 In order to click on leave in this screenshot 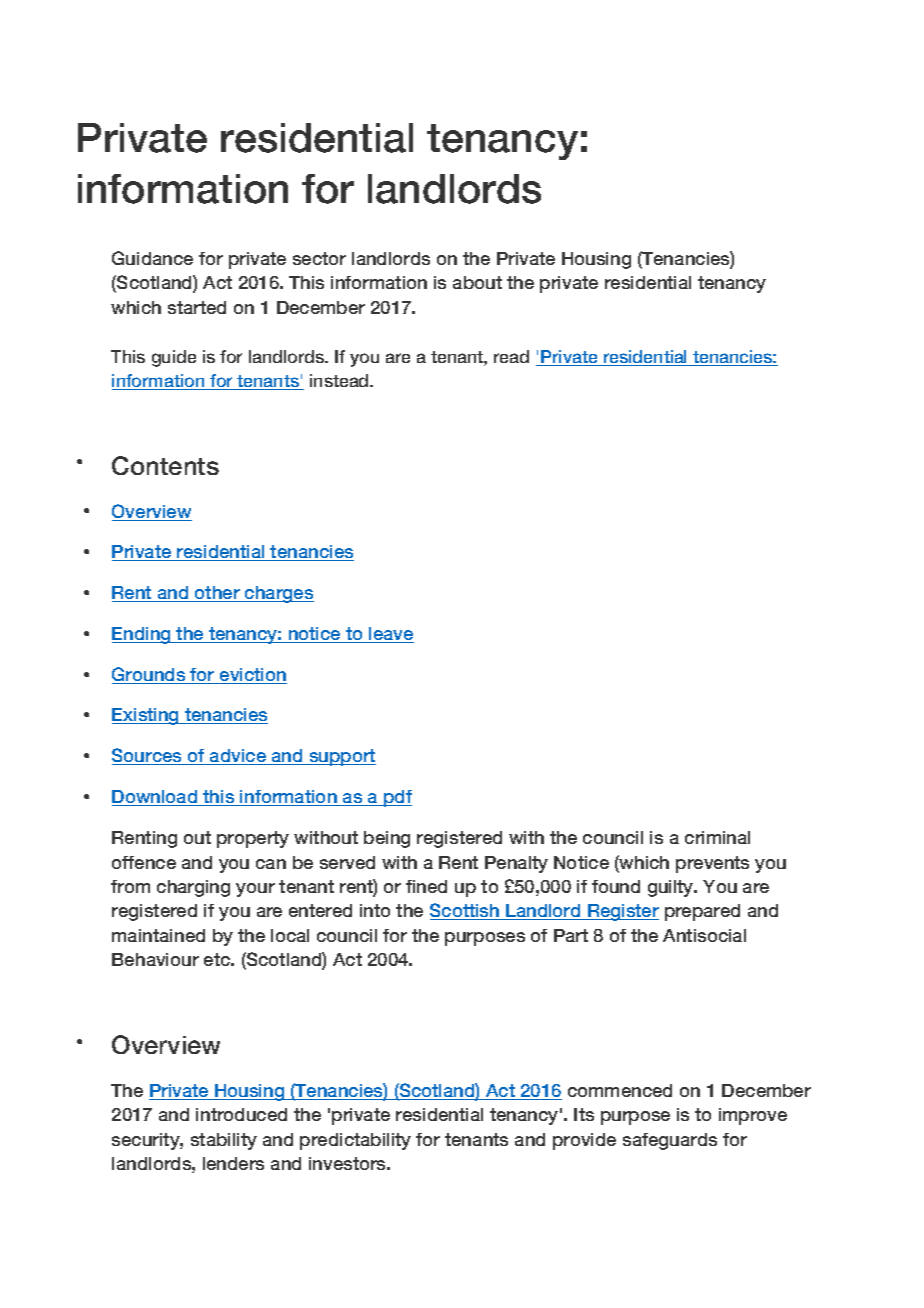, I will do `click(390, 635)`.
